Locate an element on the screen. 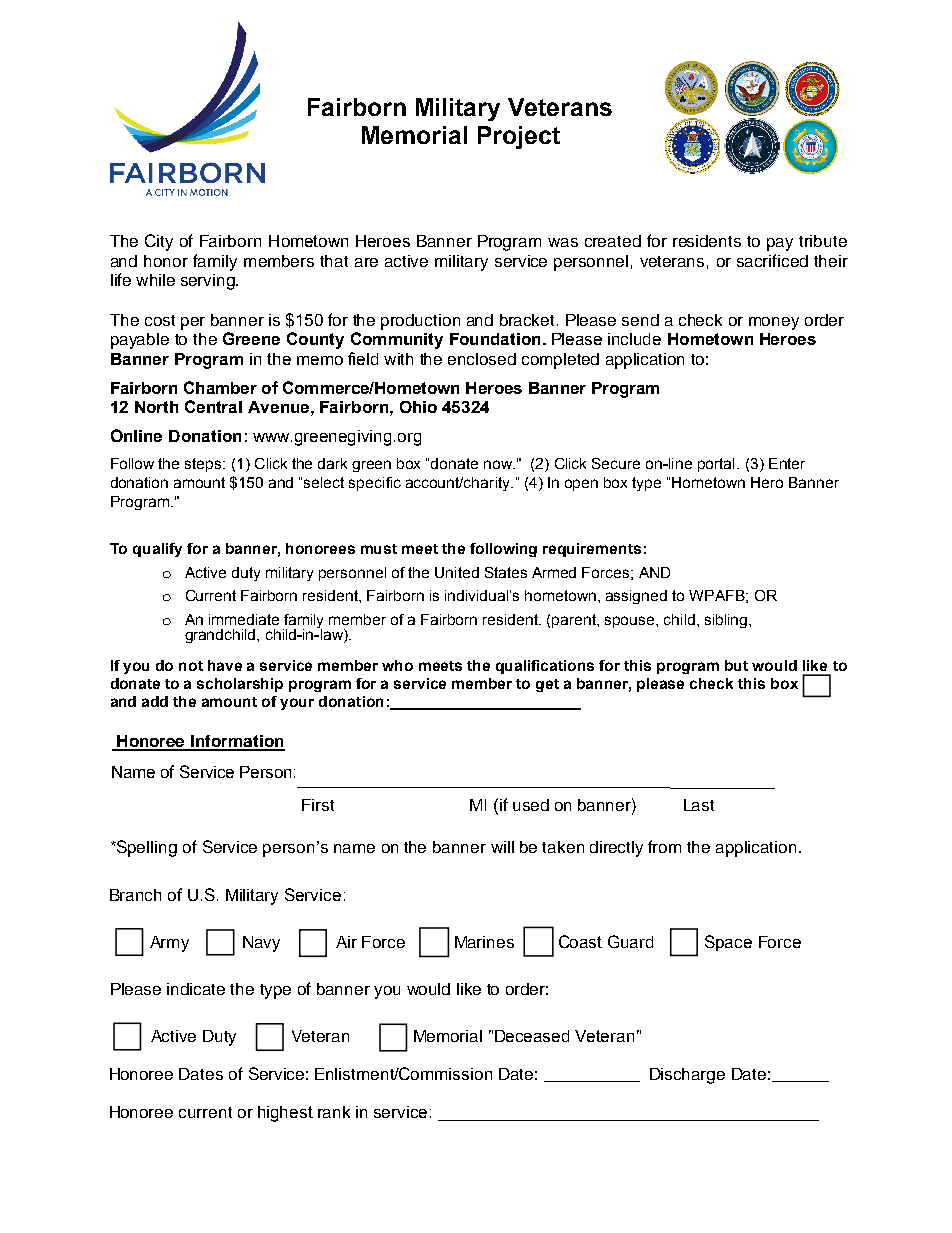 The image size is (952, 1233). used is located at coordinates (531, 805).
